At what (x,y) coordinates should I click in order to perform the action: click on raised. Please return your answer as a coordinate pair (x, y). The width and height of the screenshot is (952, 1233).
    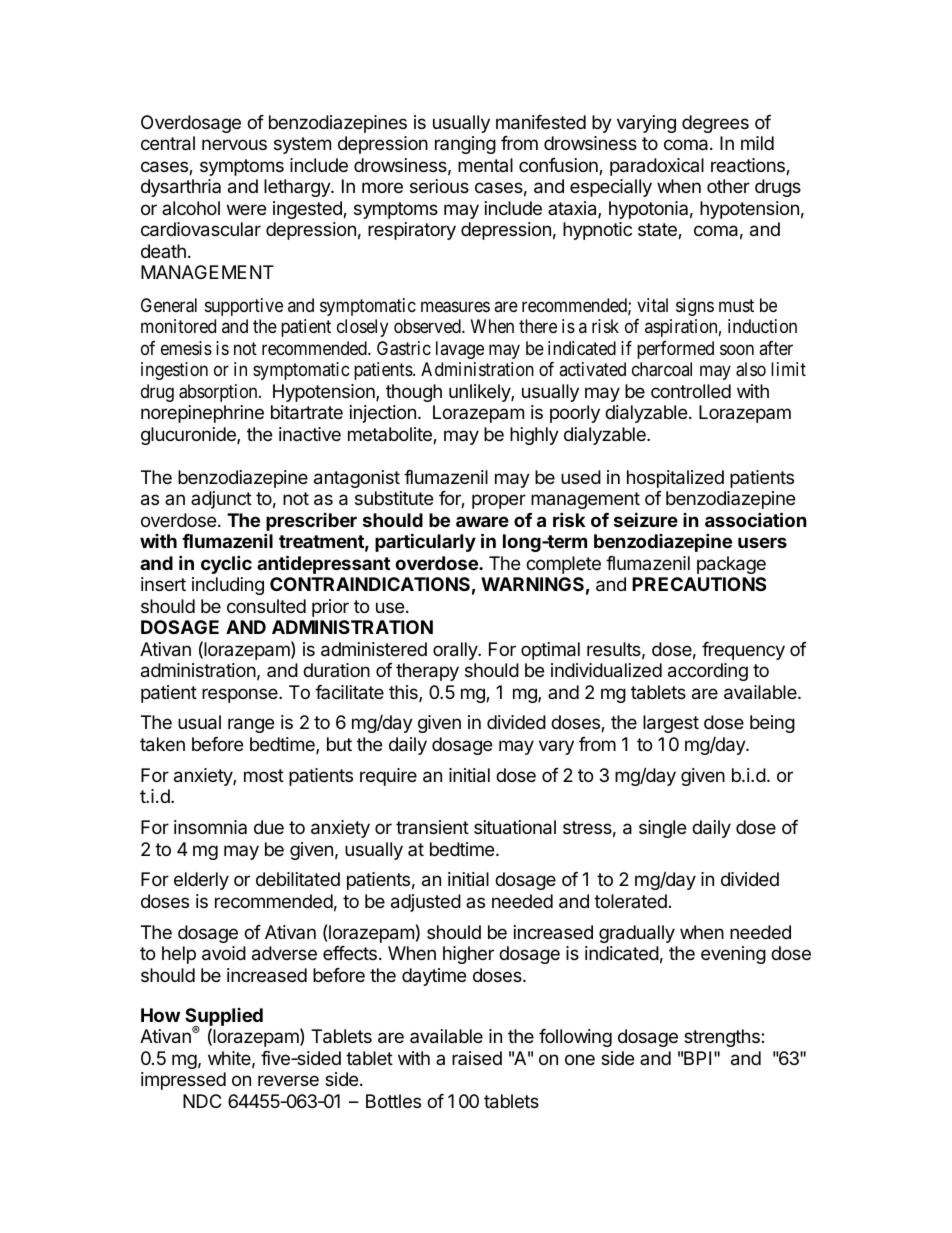
    Looking at the image, I should click on (477, 1058).
